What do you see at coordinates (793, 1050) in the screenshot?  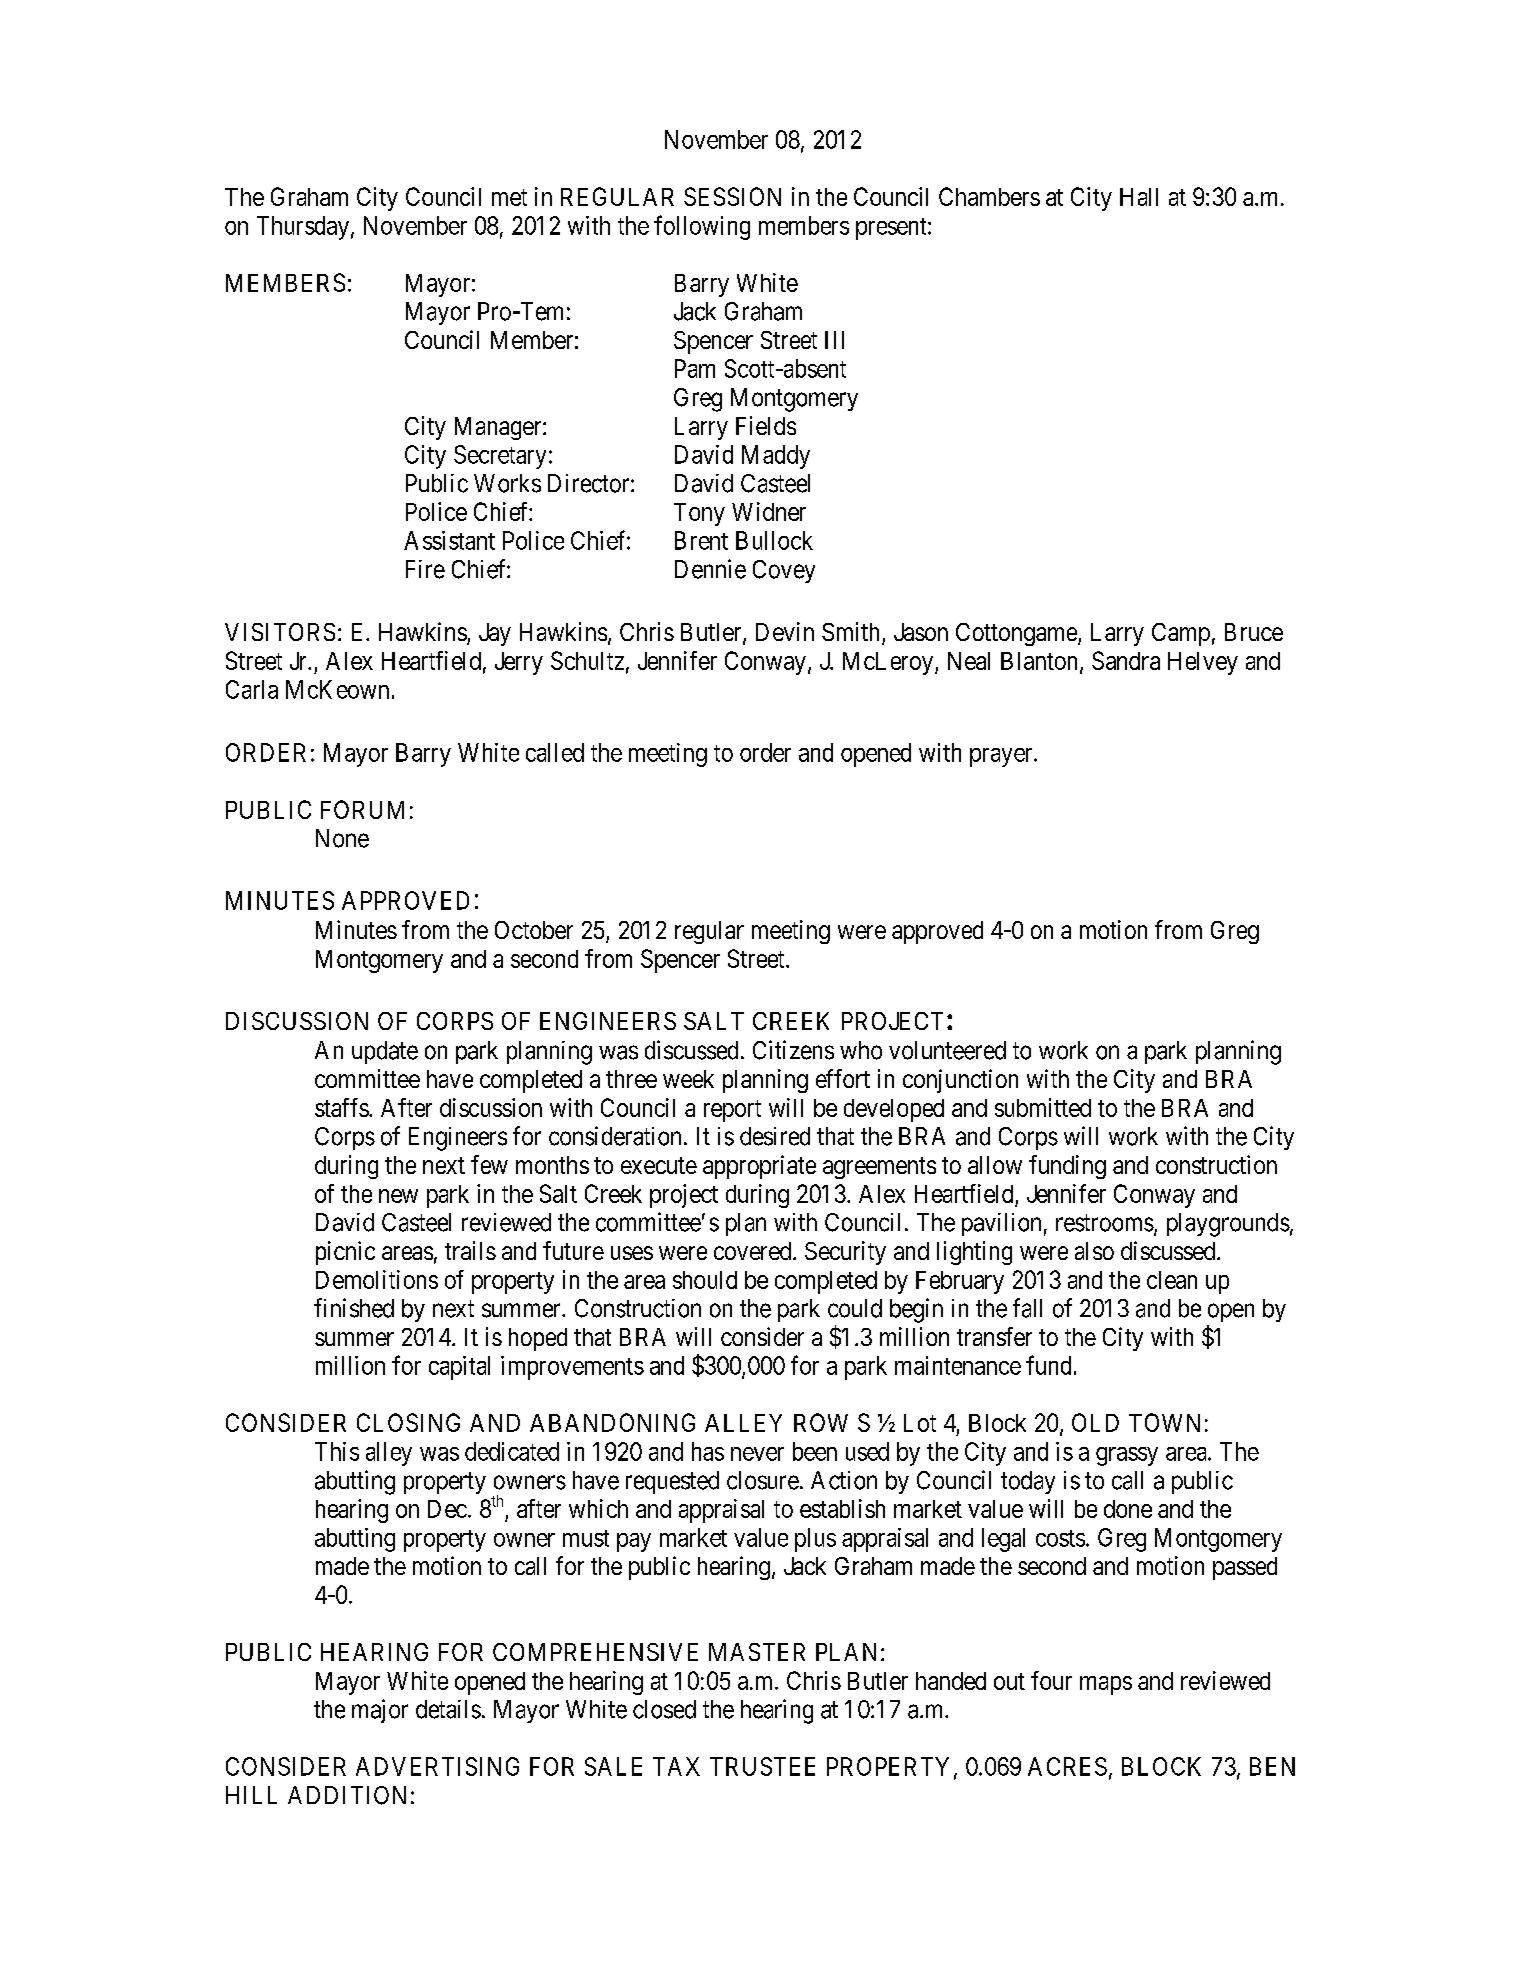 I see `Citizens` at bounding box center [793, 1050].
